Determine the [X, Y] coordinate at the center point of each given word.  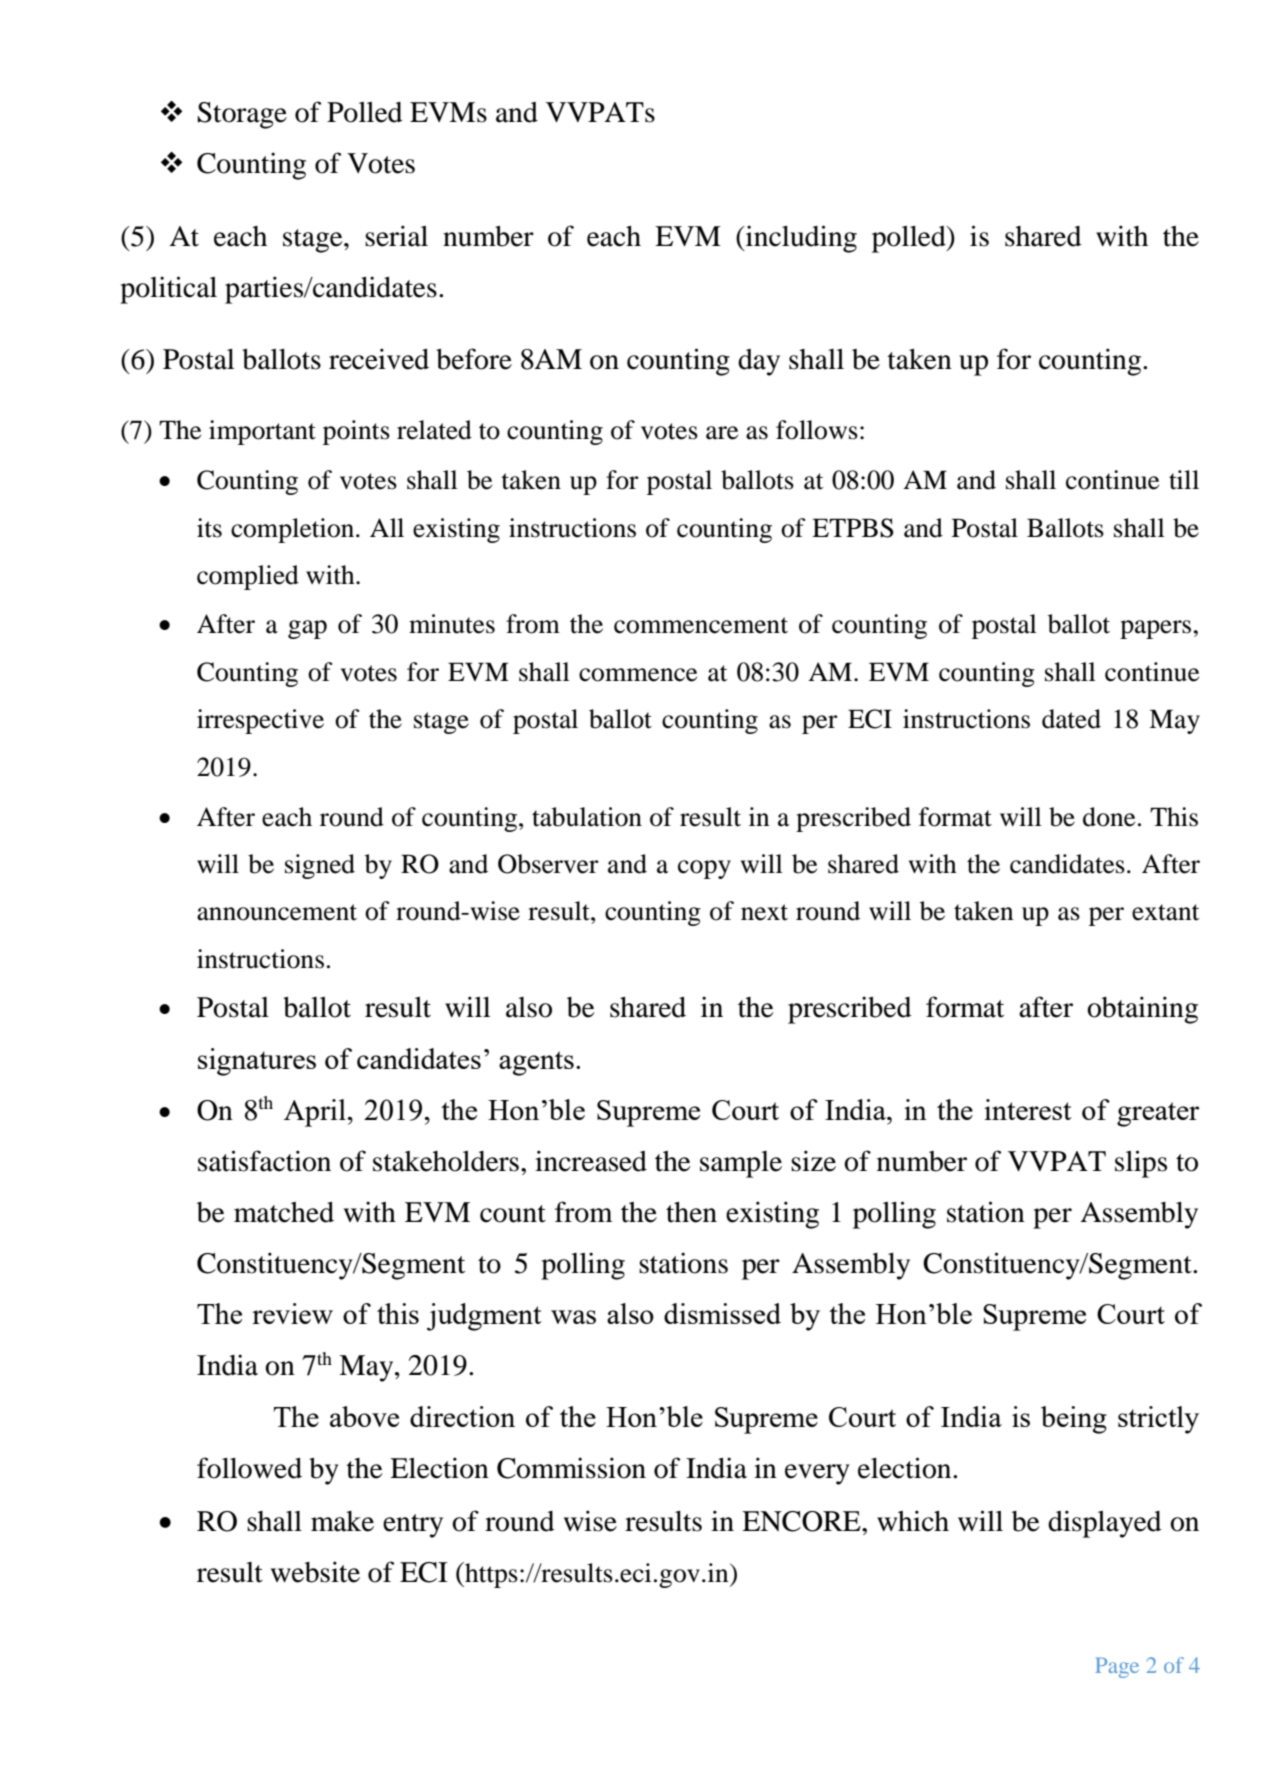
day [759, 362]
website [315, 1572]
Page [1117, 1667]
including [800, 239]
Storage [242, 115]
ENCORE [802, 1521]
